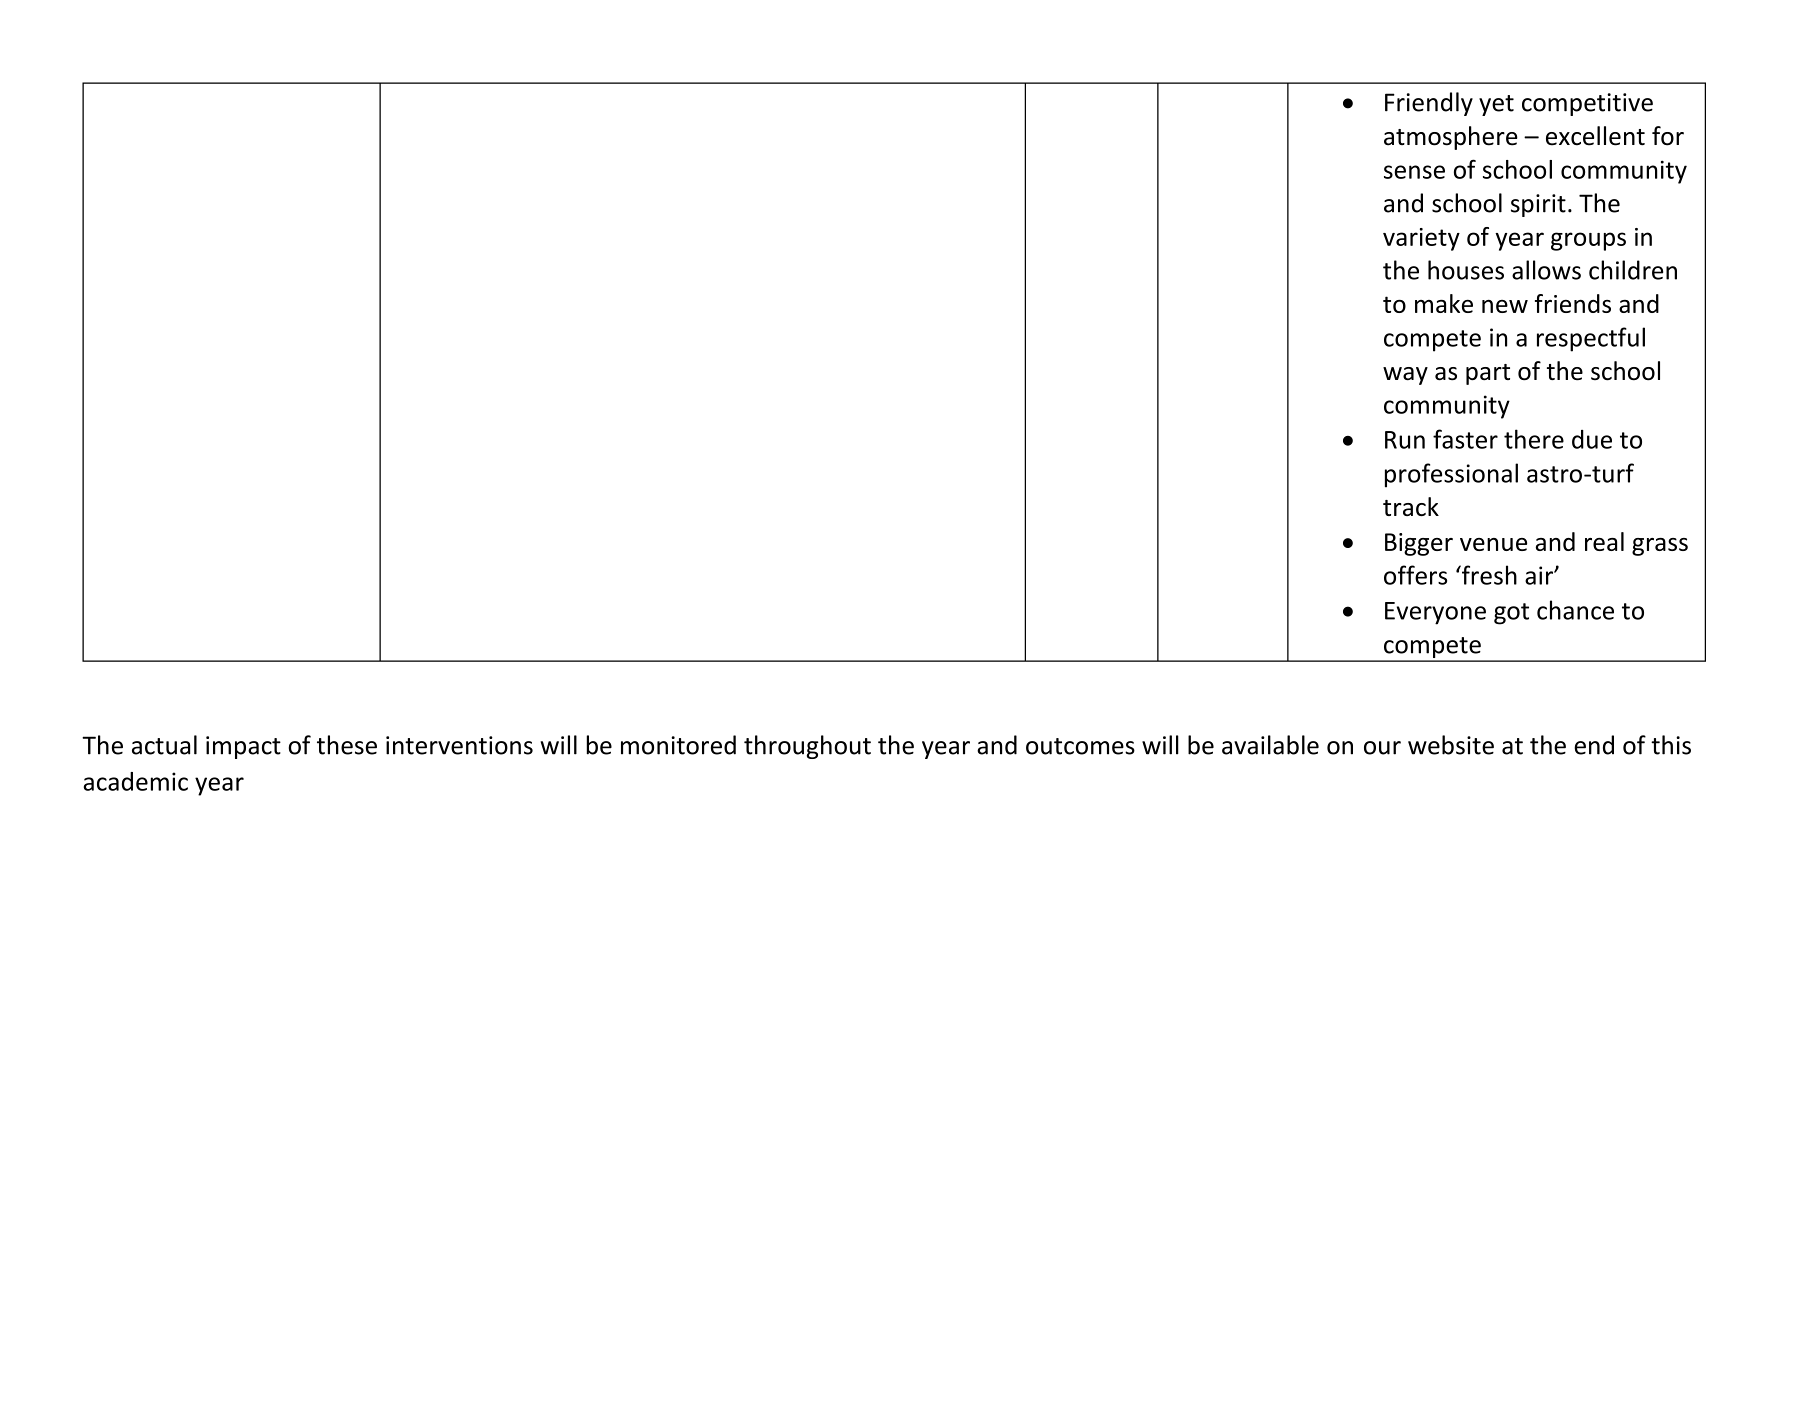  What do you see at coordinates (1421, 239) in the document?
I see `variety` at bounding box center [1421, 239].
